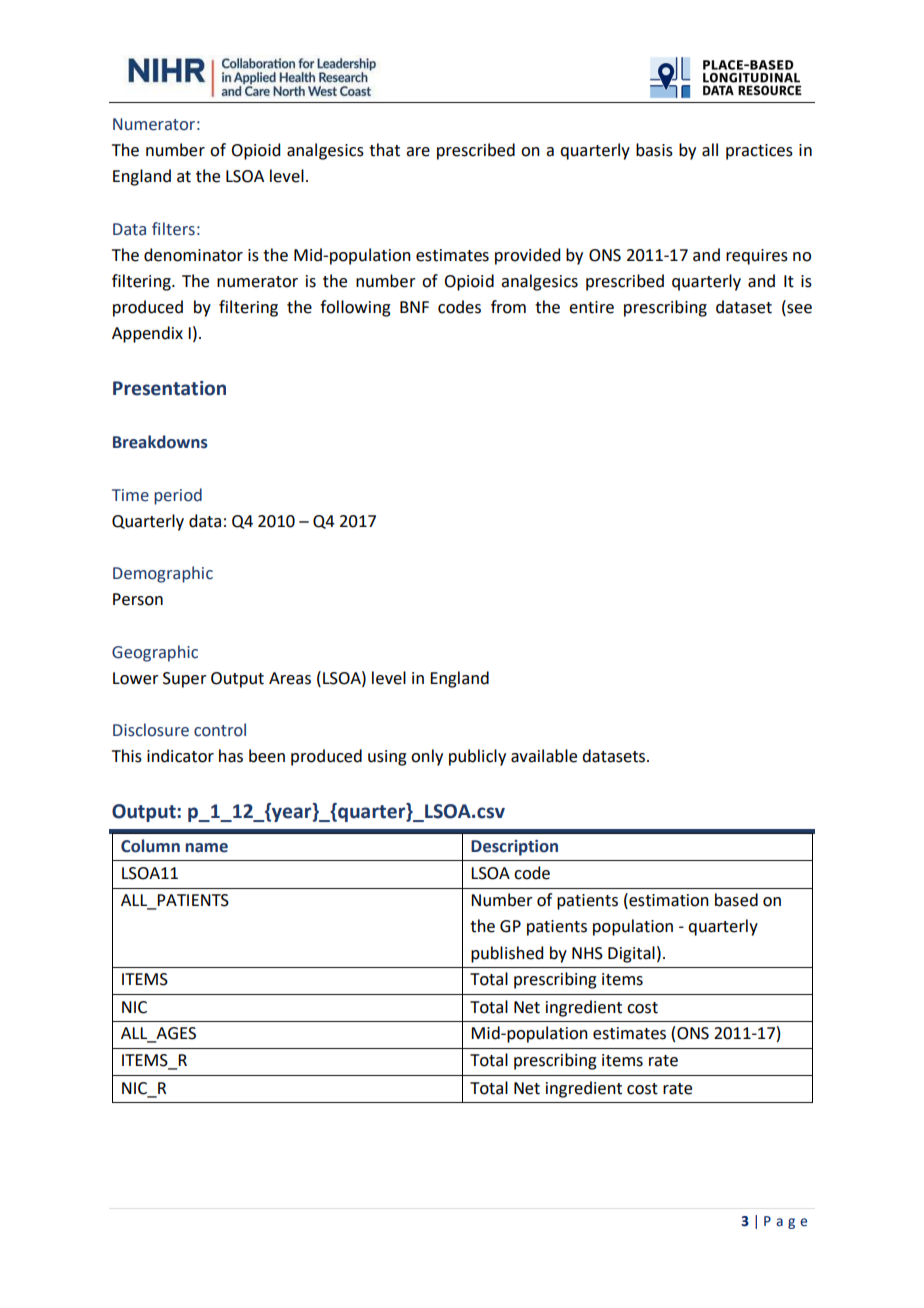  I want to click on Super, so click(185, 680).
